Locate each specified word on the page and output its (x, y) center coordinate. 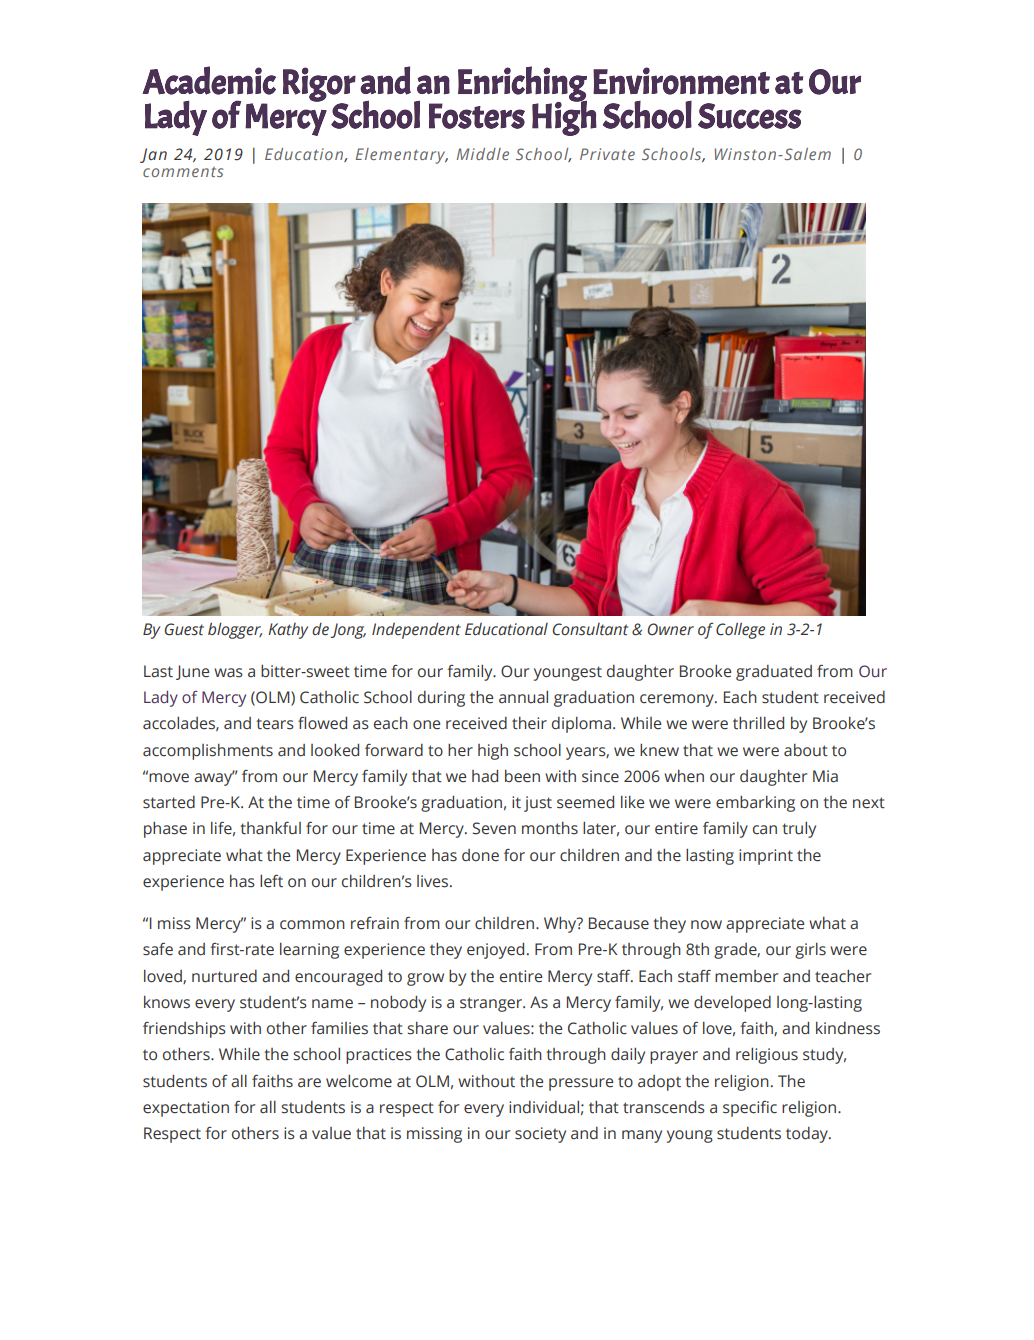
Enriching (522, 84)
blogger (235, 631)
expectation (186, 1109)
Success (750, 116)
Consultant (590, 629)
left (271, 881)
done (480, 855)
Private (607, 154)
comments (183, 172)
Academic (209, 80)
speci (742, 1109)
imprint (766, 857)
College (740, 631)
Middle (483, 154)
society (540, 1135)
